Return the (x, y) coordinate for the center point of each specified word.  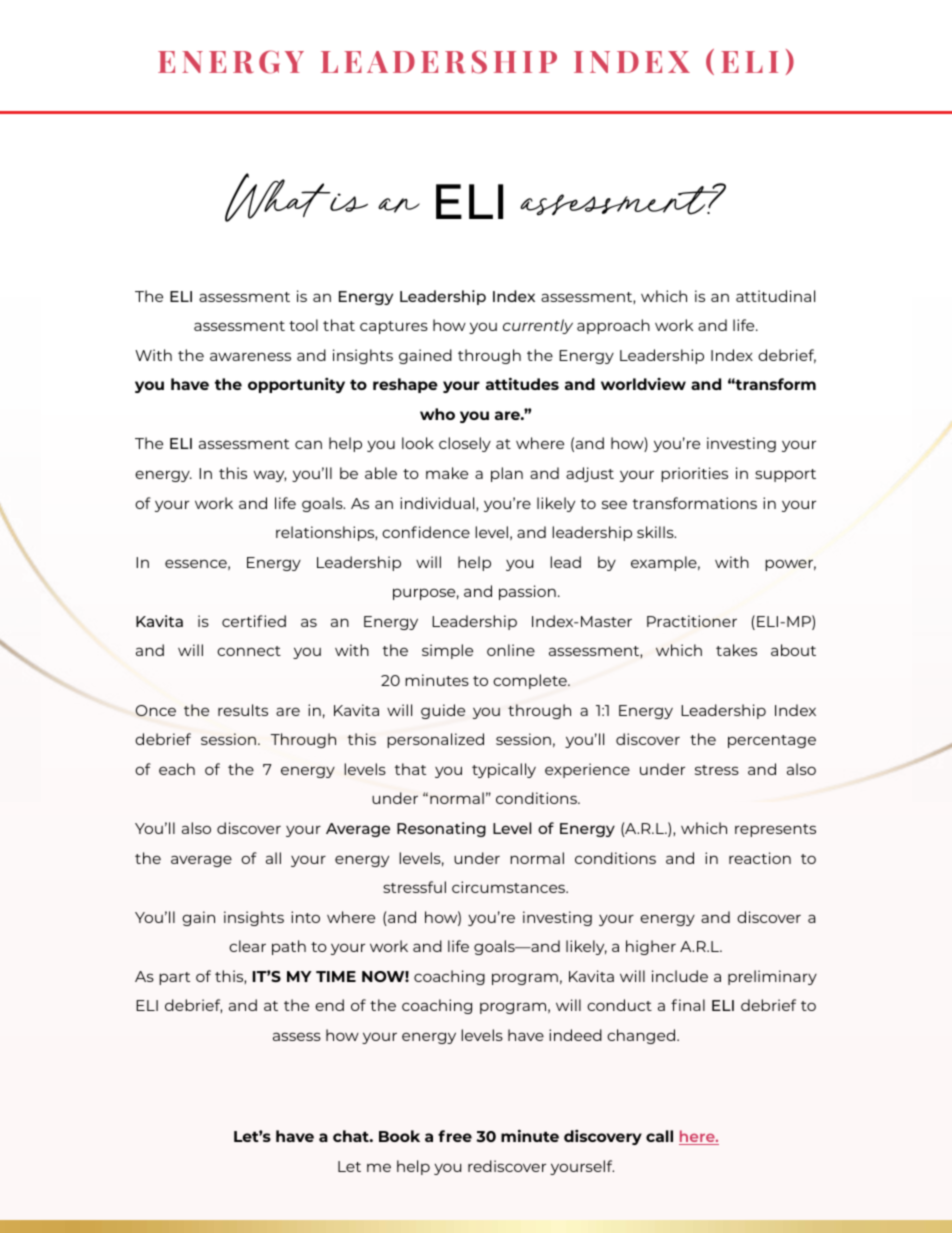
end (329, 1005)
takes (736, 650)
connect (249, 651)
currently (538, 326)
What (279, 197)
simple (447, 651)
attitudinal (775, 296)
